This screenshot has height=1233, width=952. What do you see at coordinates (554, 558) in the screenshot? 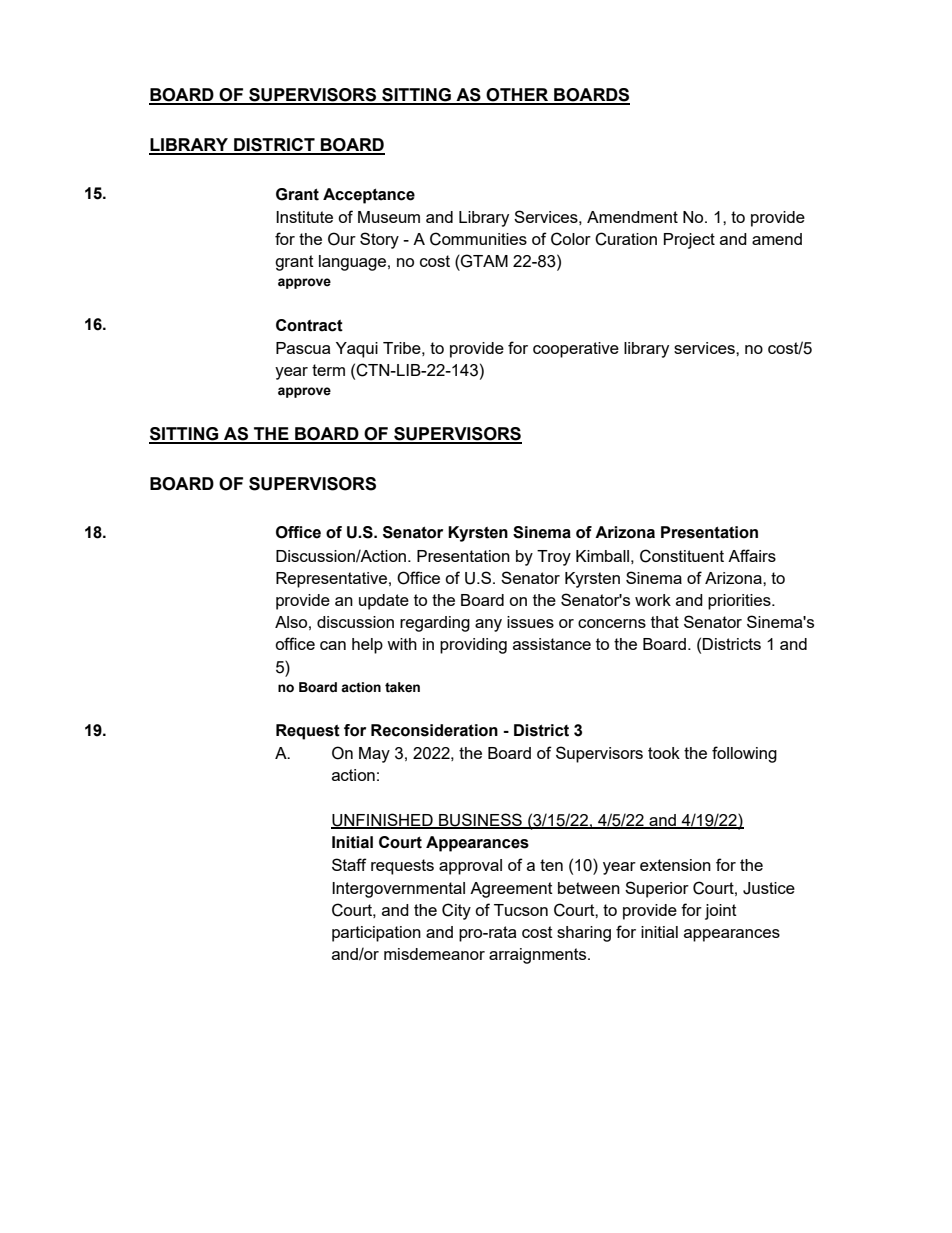
I see `Troy` at bounding box center [554, 558].
